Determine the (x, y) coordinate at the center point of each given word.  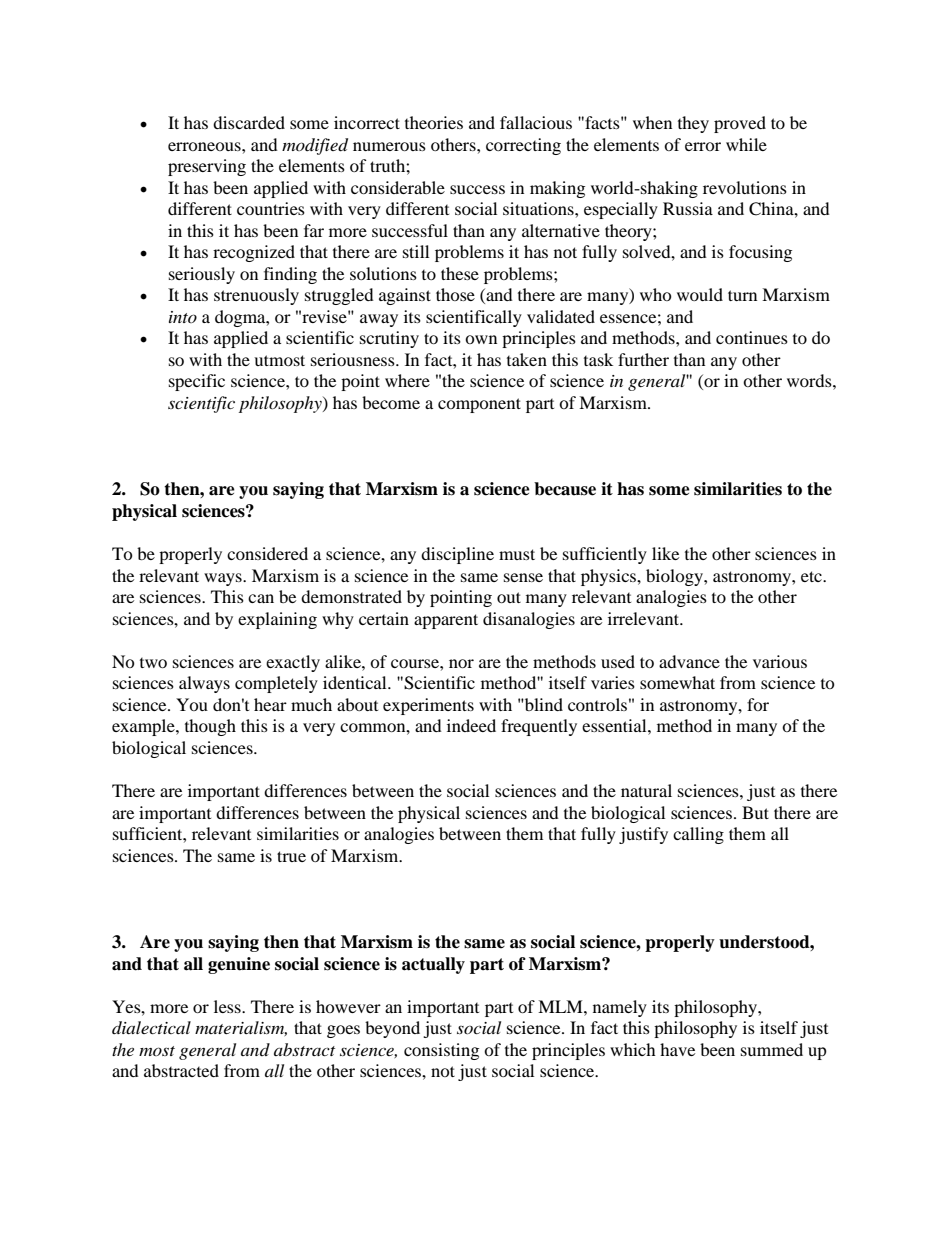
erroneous (205, 146)
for (758, 704)
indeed (471, 725)
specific (197, 382)
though (210, 727)
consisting (441, 1051)
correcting (523, 146)
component (479, 405)
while (746, 144)
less (228, 1006)
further (643, 359)
